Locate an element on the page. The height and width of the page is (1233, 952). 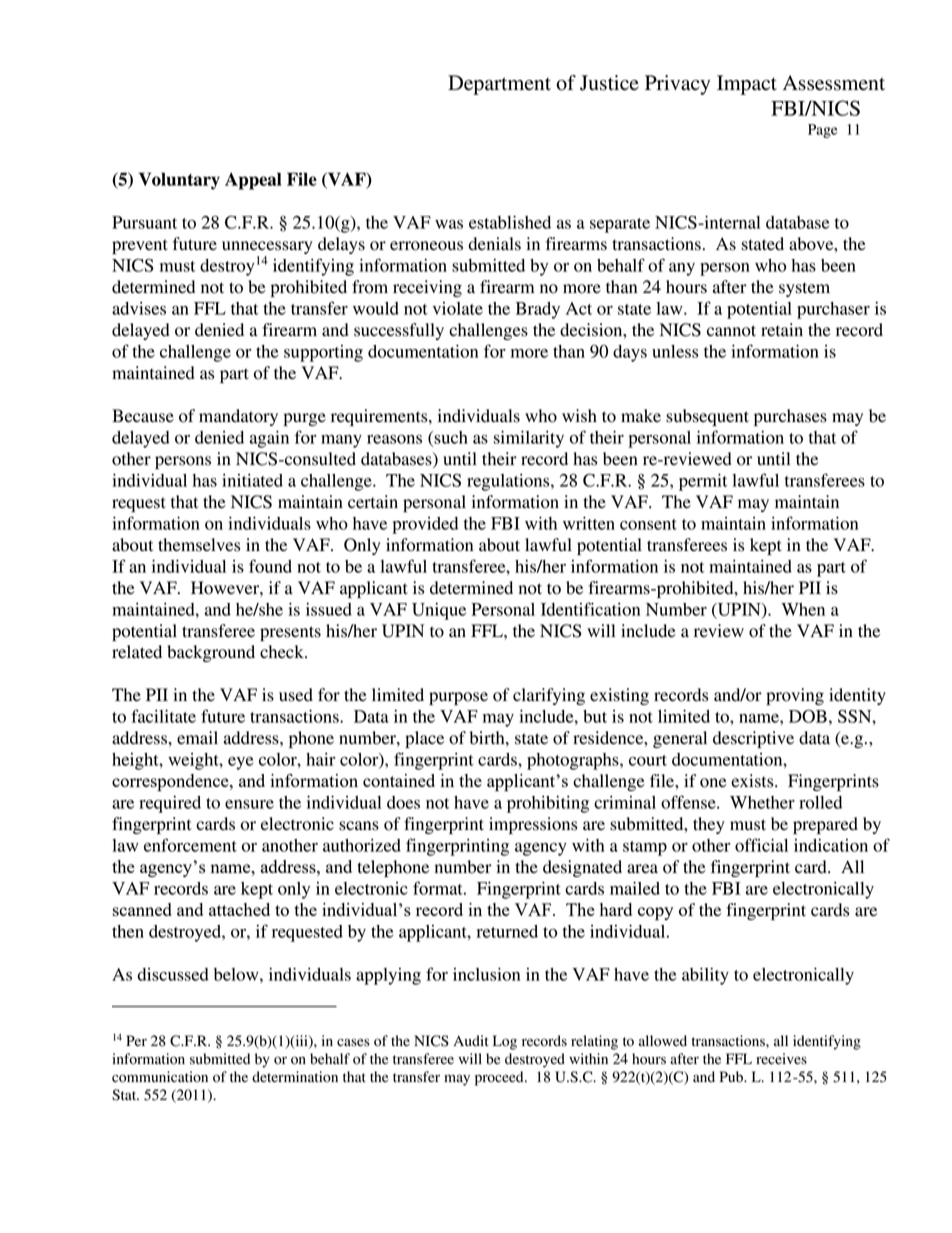
When is located at coordinates (803, 609).
